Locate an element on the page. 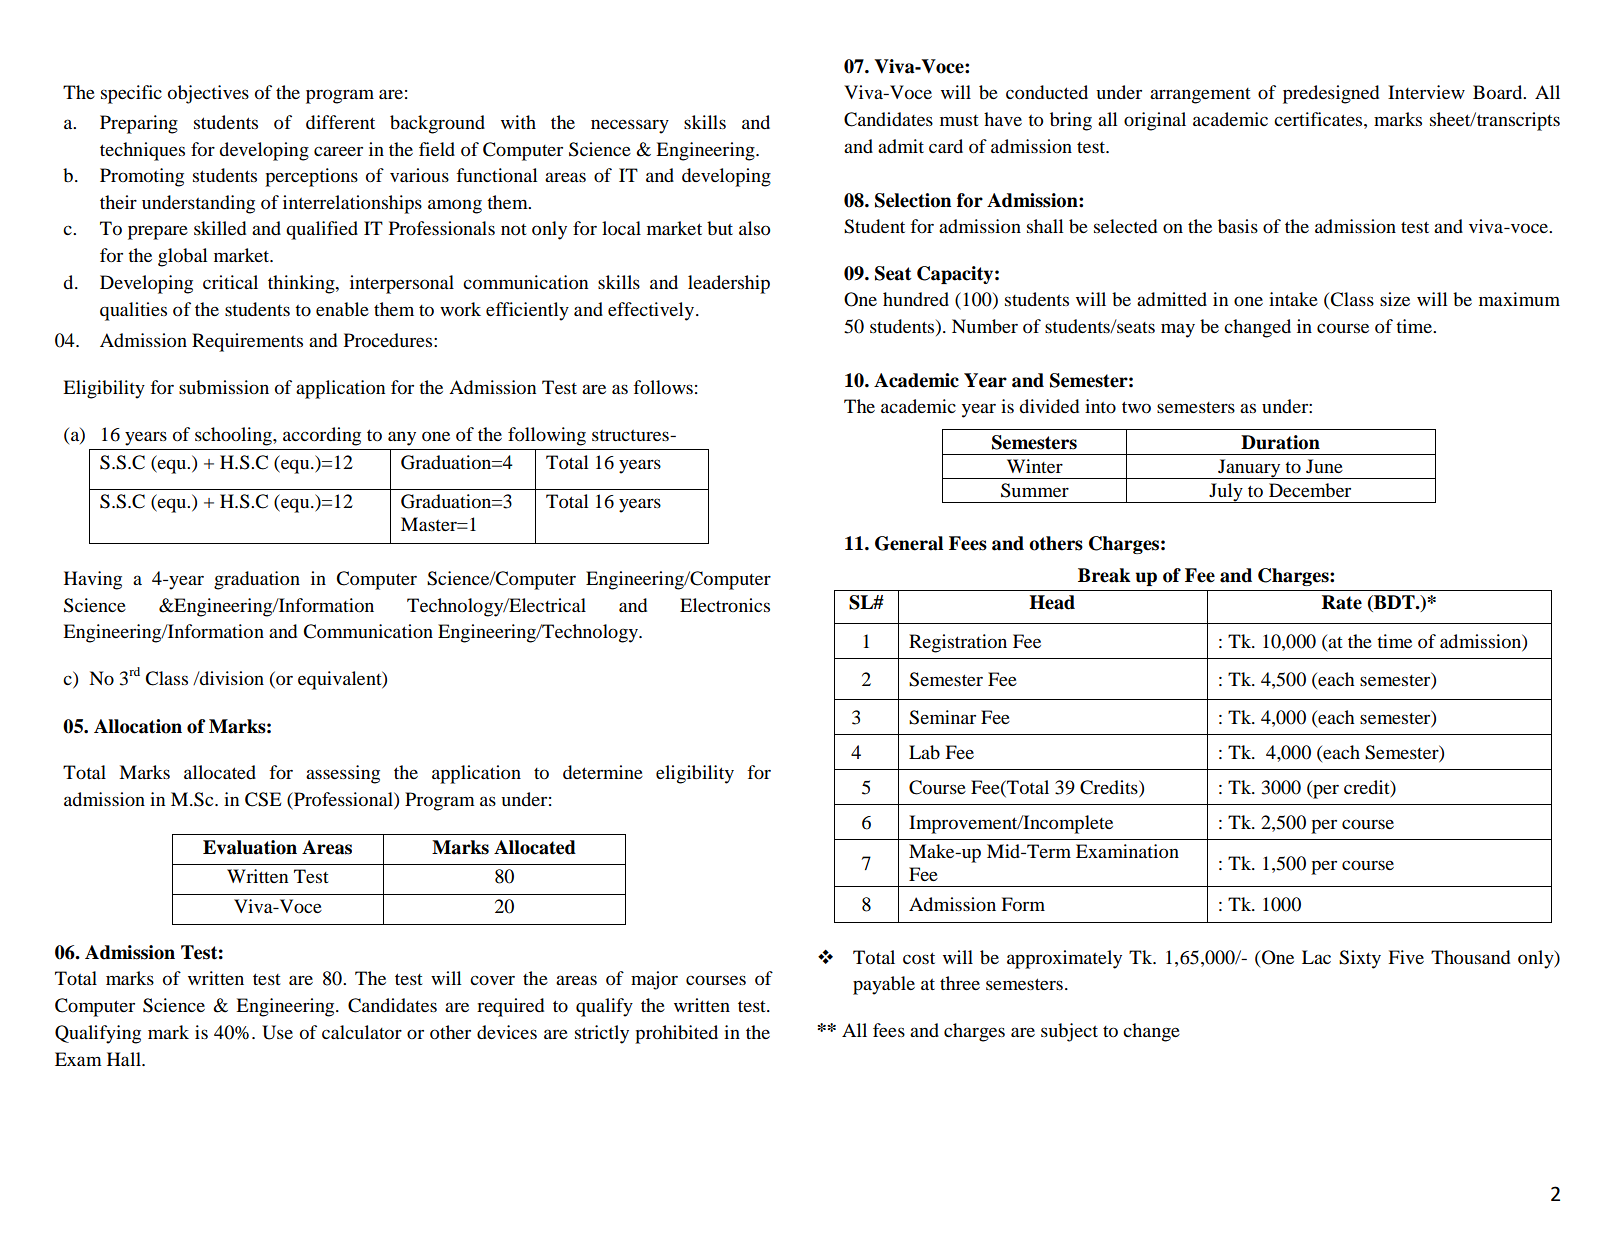  Seminar is located at coordinates (942, 717).
